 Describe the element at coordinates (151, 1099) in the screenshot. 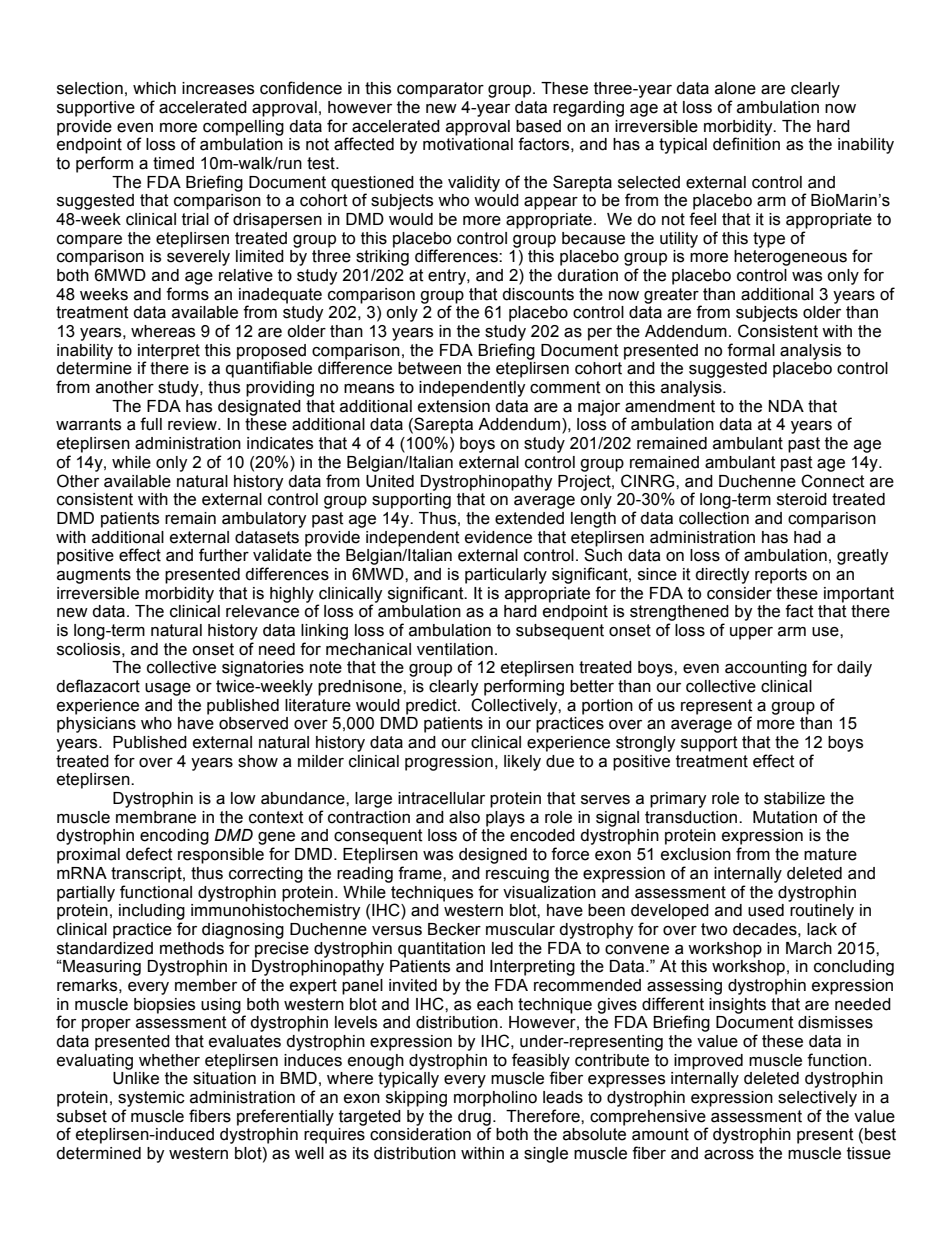

I see `systemic` at that location.
